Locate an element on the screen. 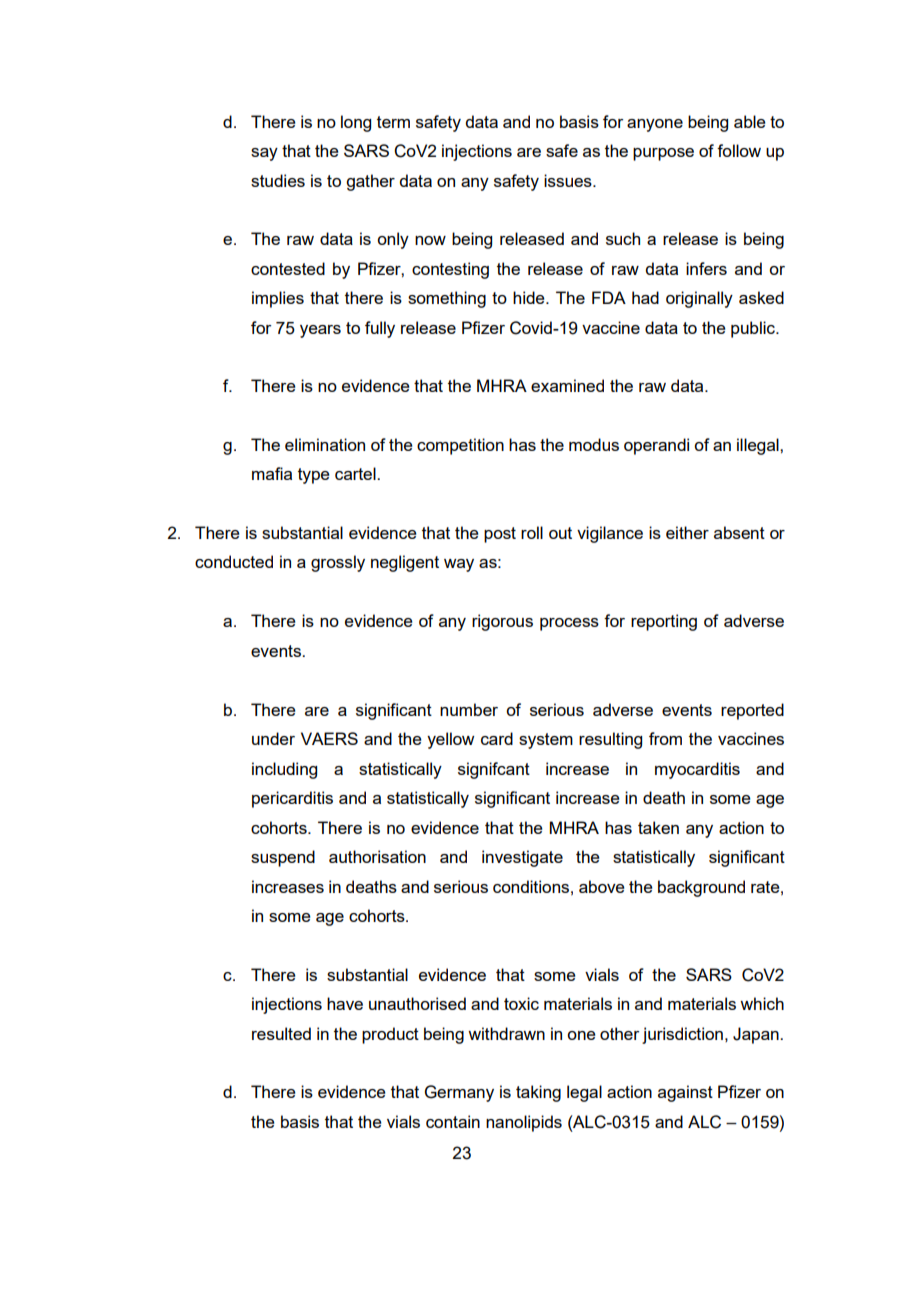 The image size is (924, 1308). Germany is located at coordinates (459, 1093).
